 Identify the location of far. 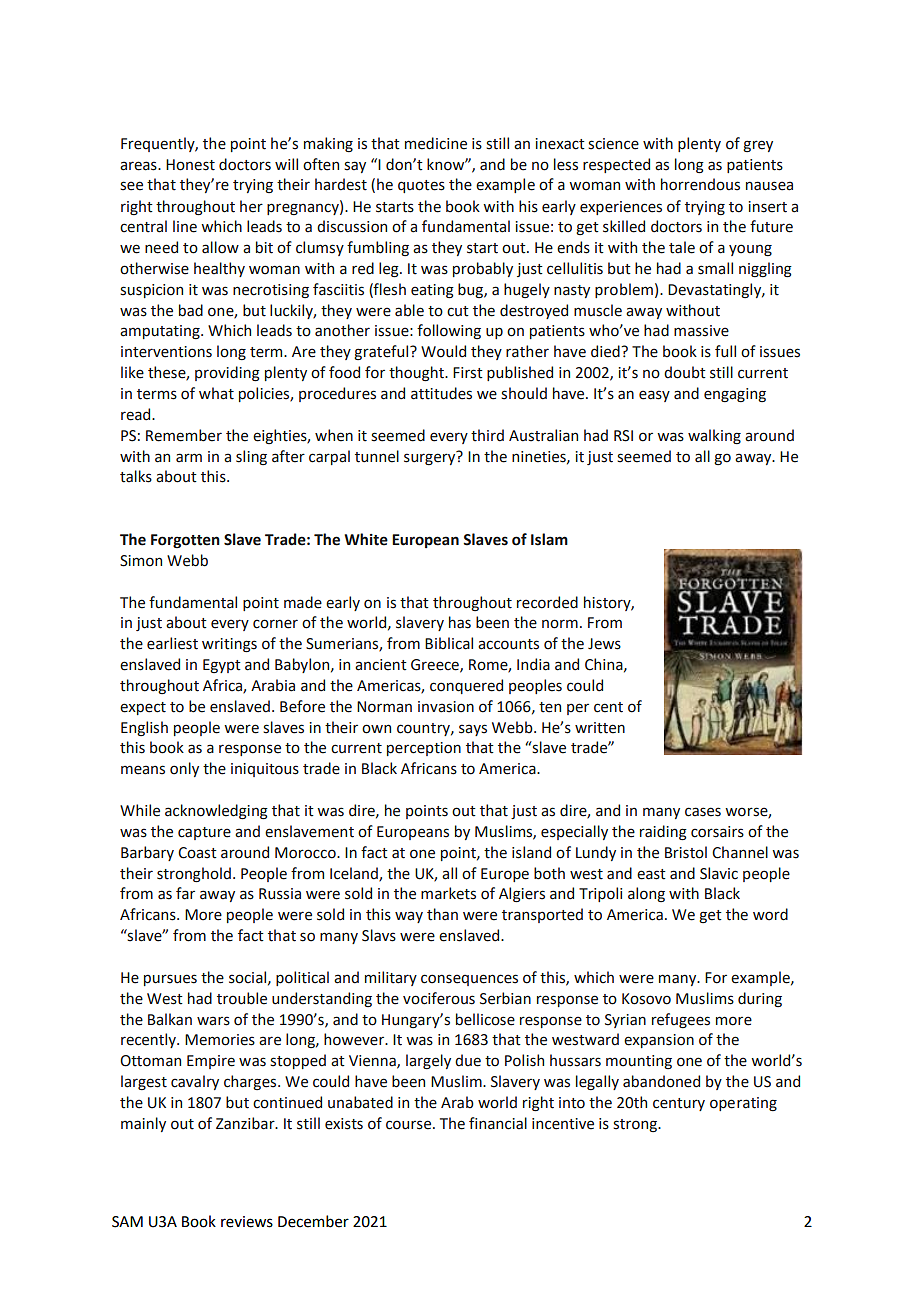
(185, 893).
